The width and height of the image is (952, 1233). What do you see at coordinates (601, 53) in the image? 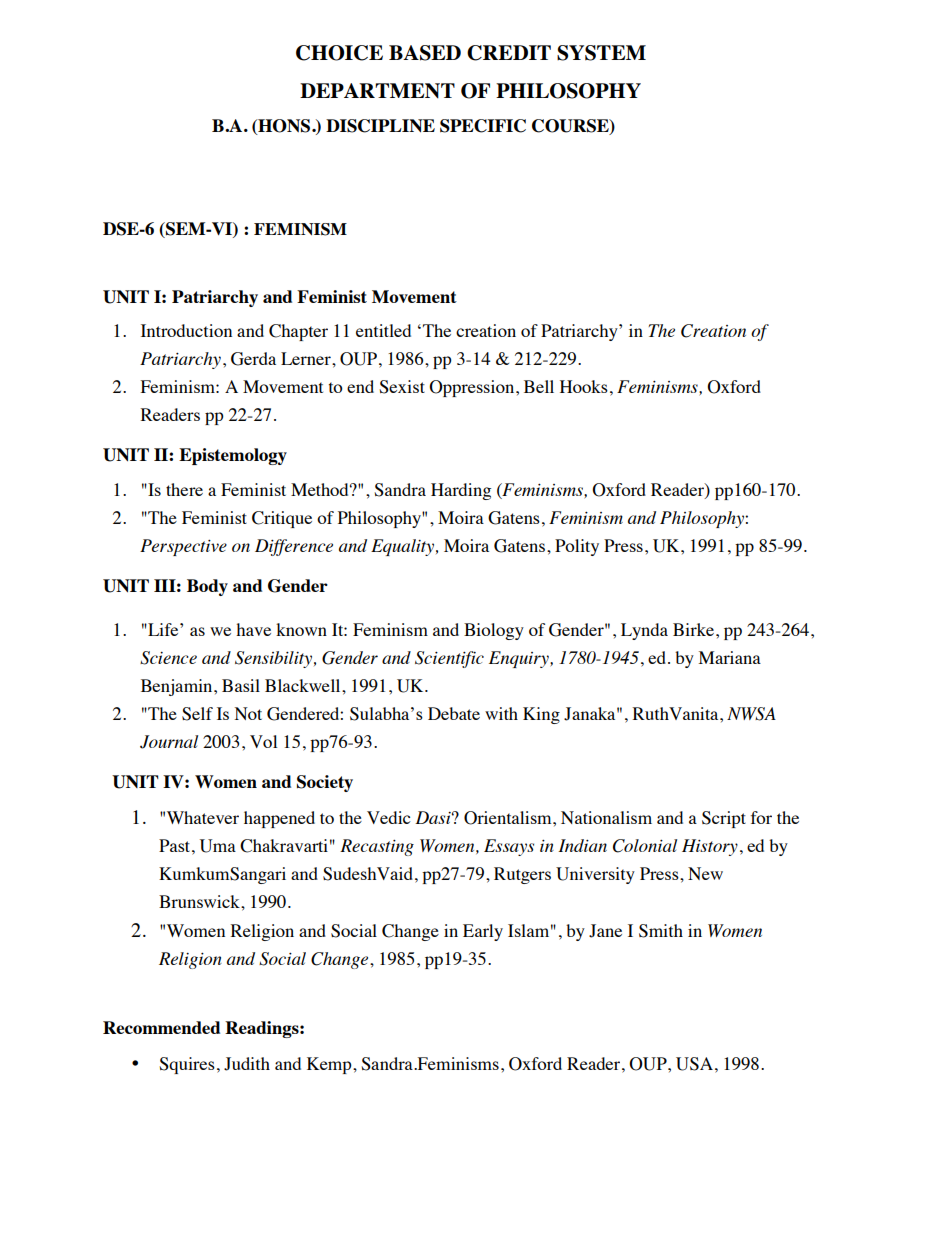
I see `SYSTEM` at bounding box center [601, 53].
